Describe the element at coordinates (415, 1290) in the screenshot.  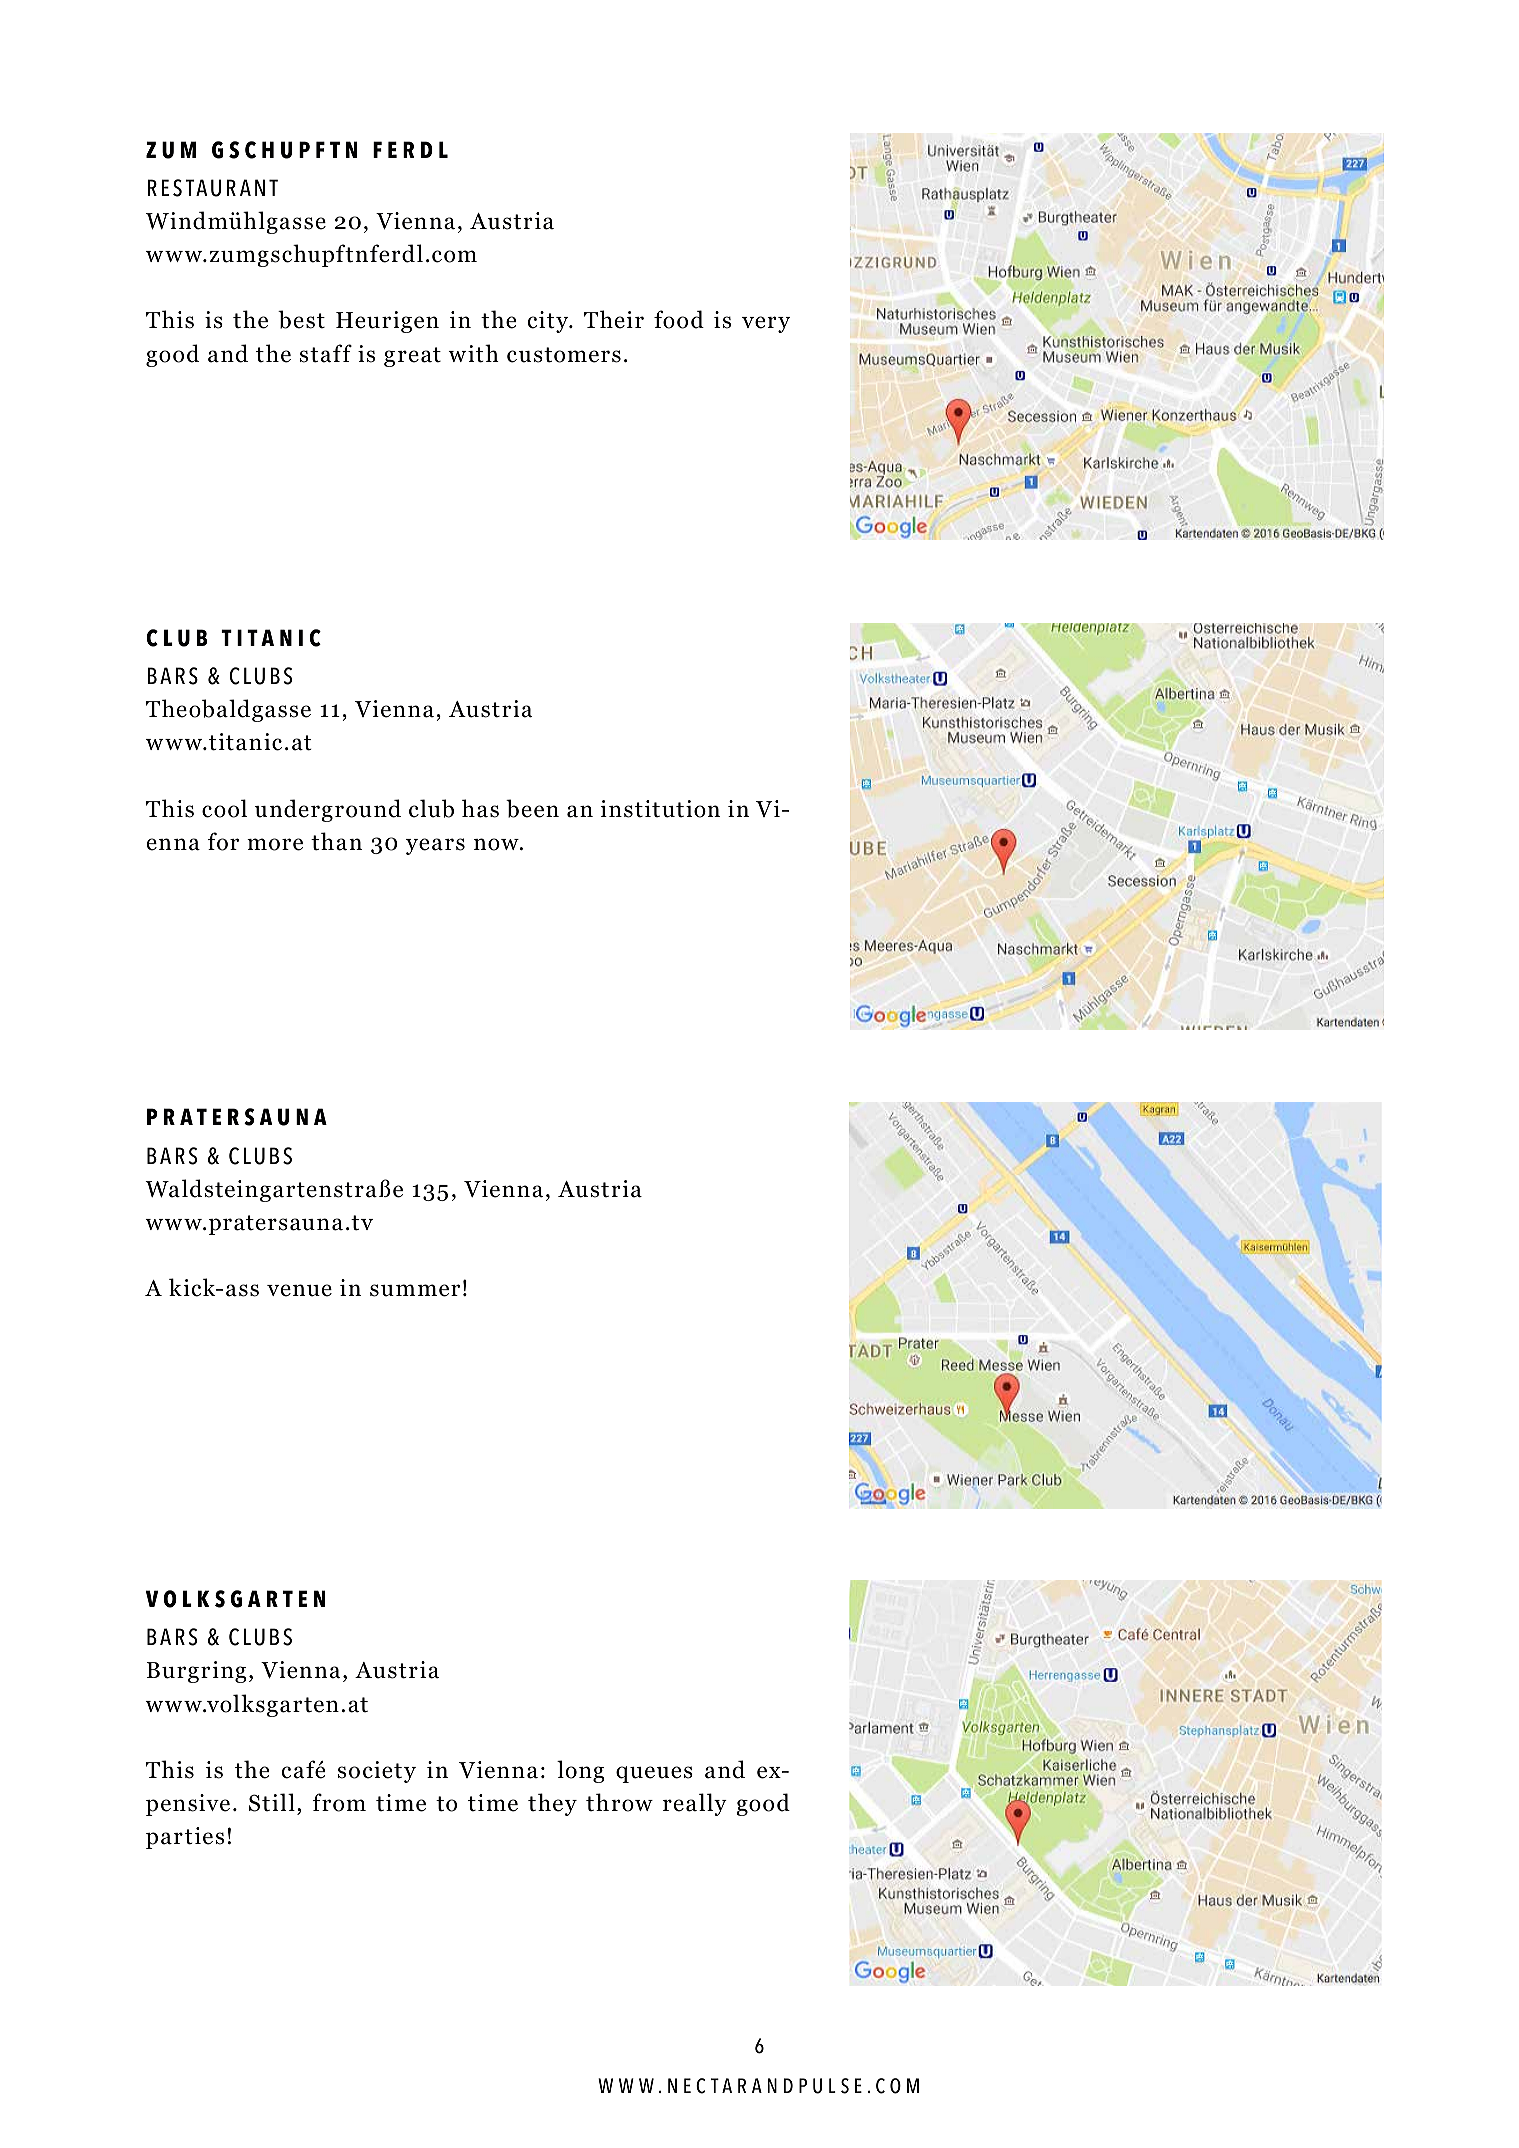
I see `summer` at that location.
